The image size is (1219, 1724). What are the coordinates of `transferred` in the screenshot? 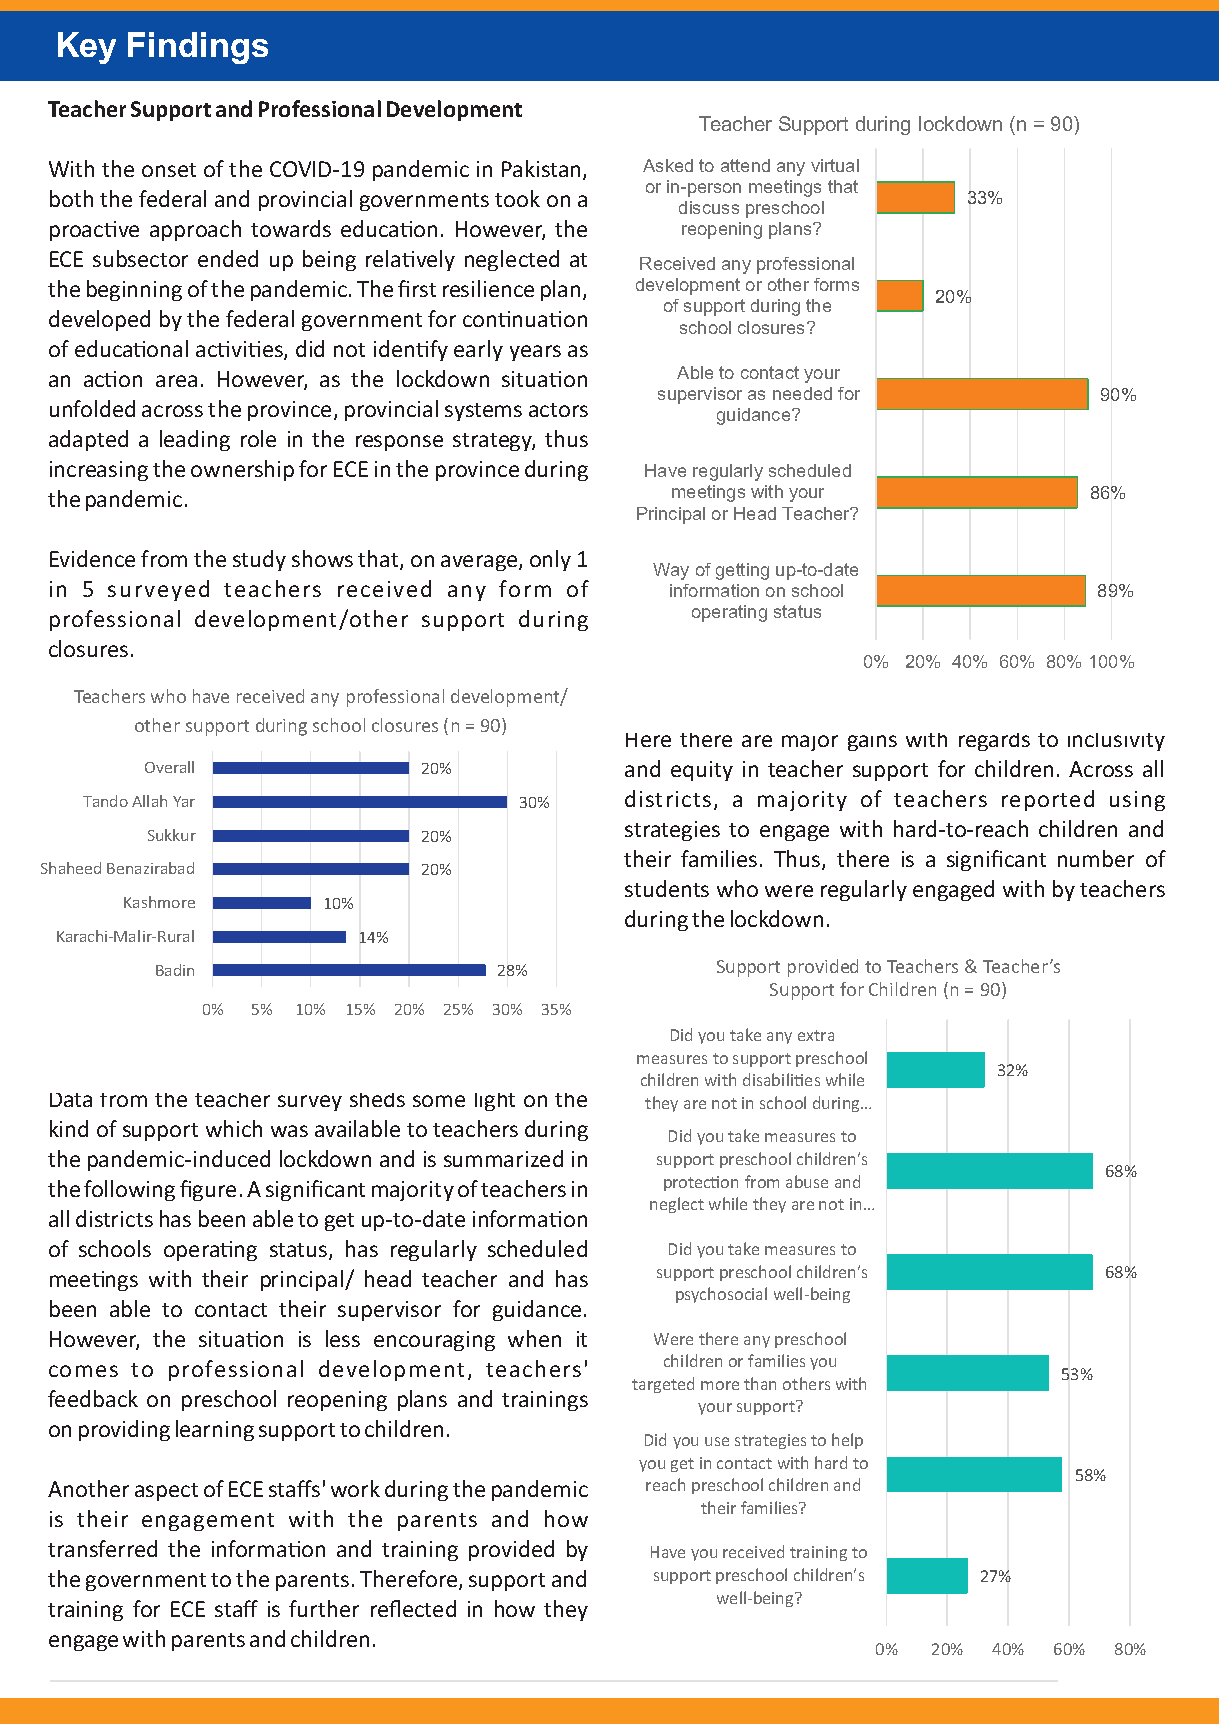 It's located at (102, 1548).
